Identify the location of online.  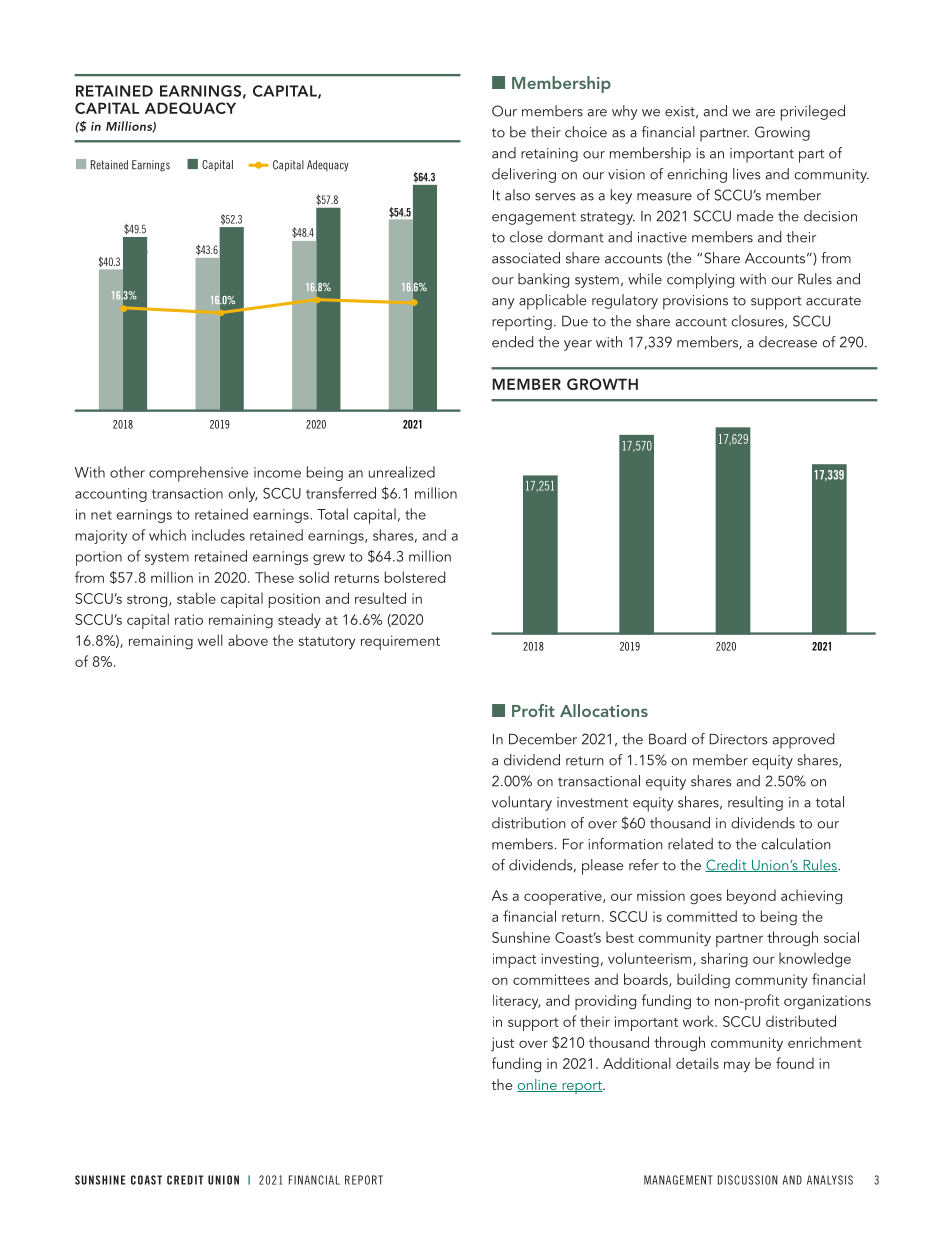
(538, 1085).
